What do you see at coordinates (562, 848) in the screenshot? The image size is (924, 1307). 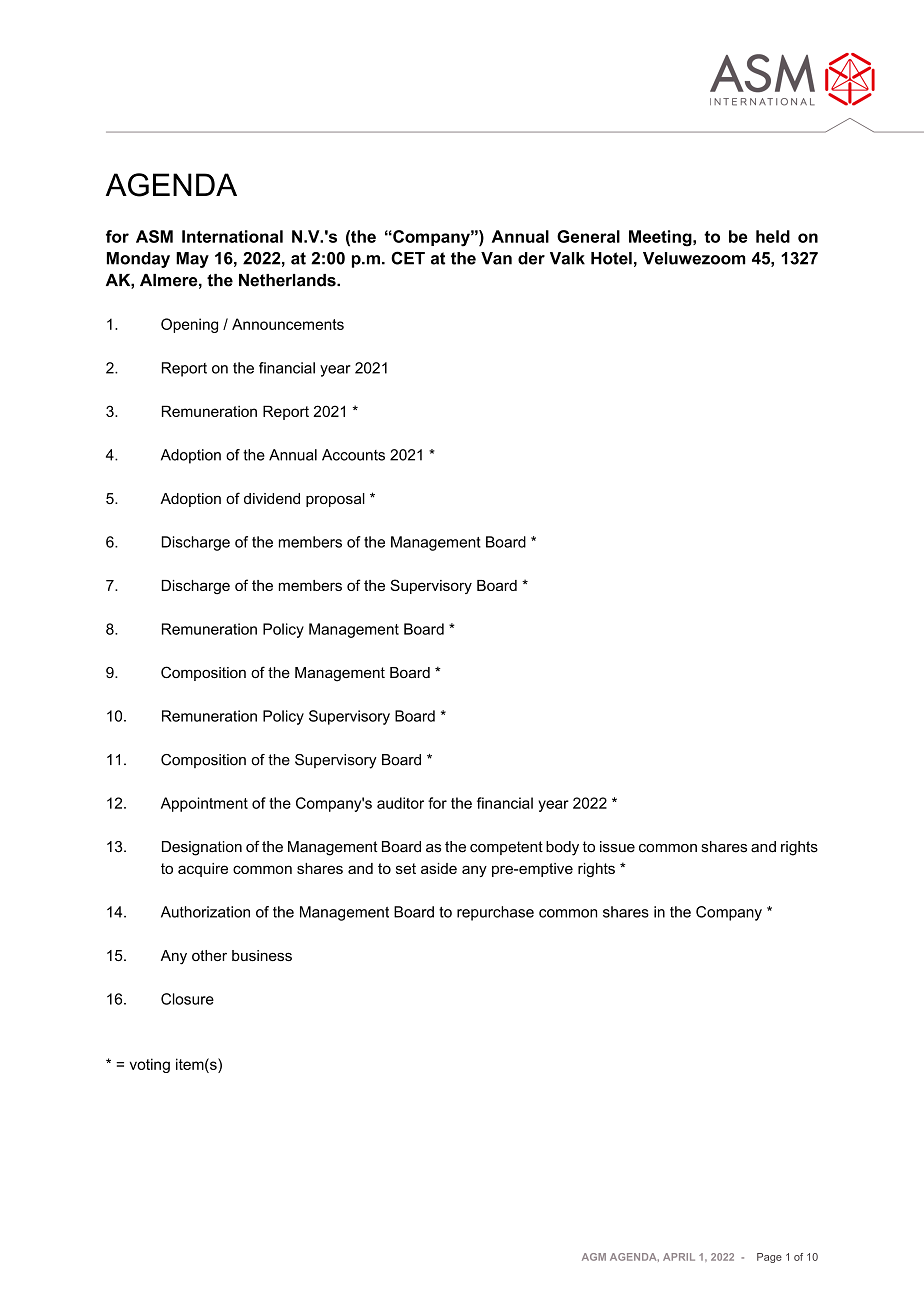 I see `body` at bounding box center [562, 848].
